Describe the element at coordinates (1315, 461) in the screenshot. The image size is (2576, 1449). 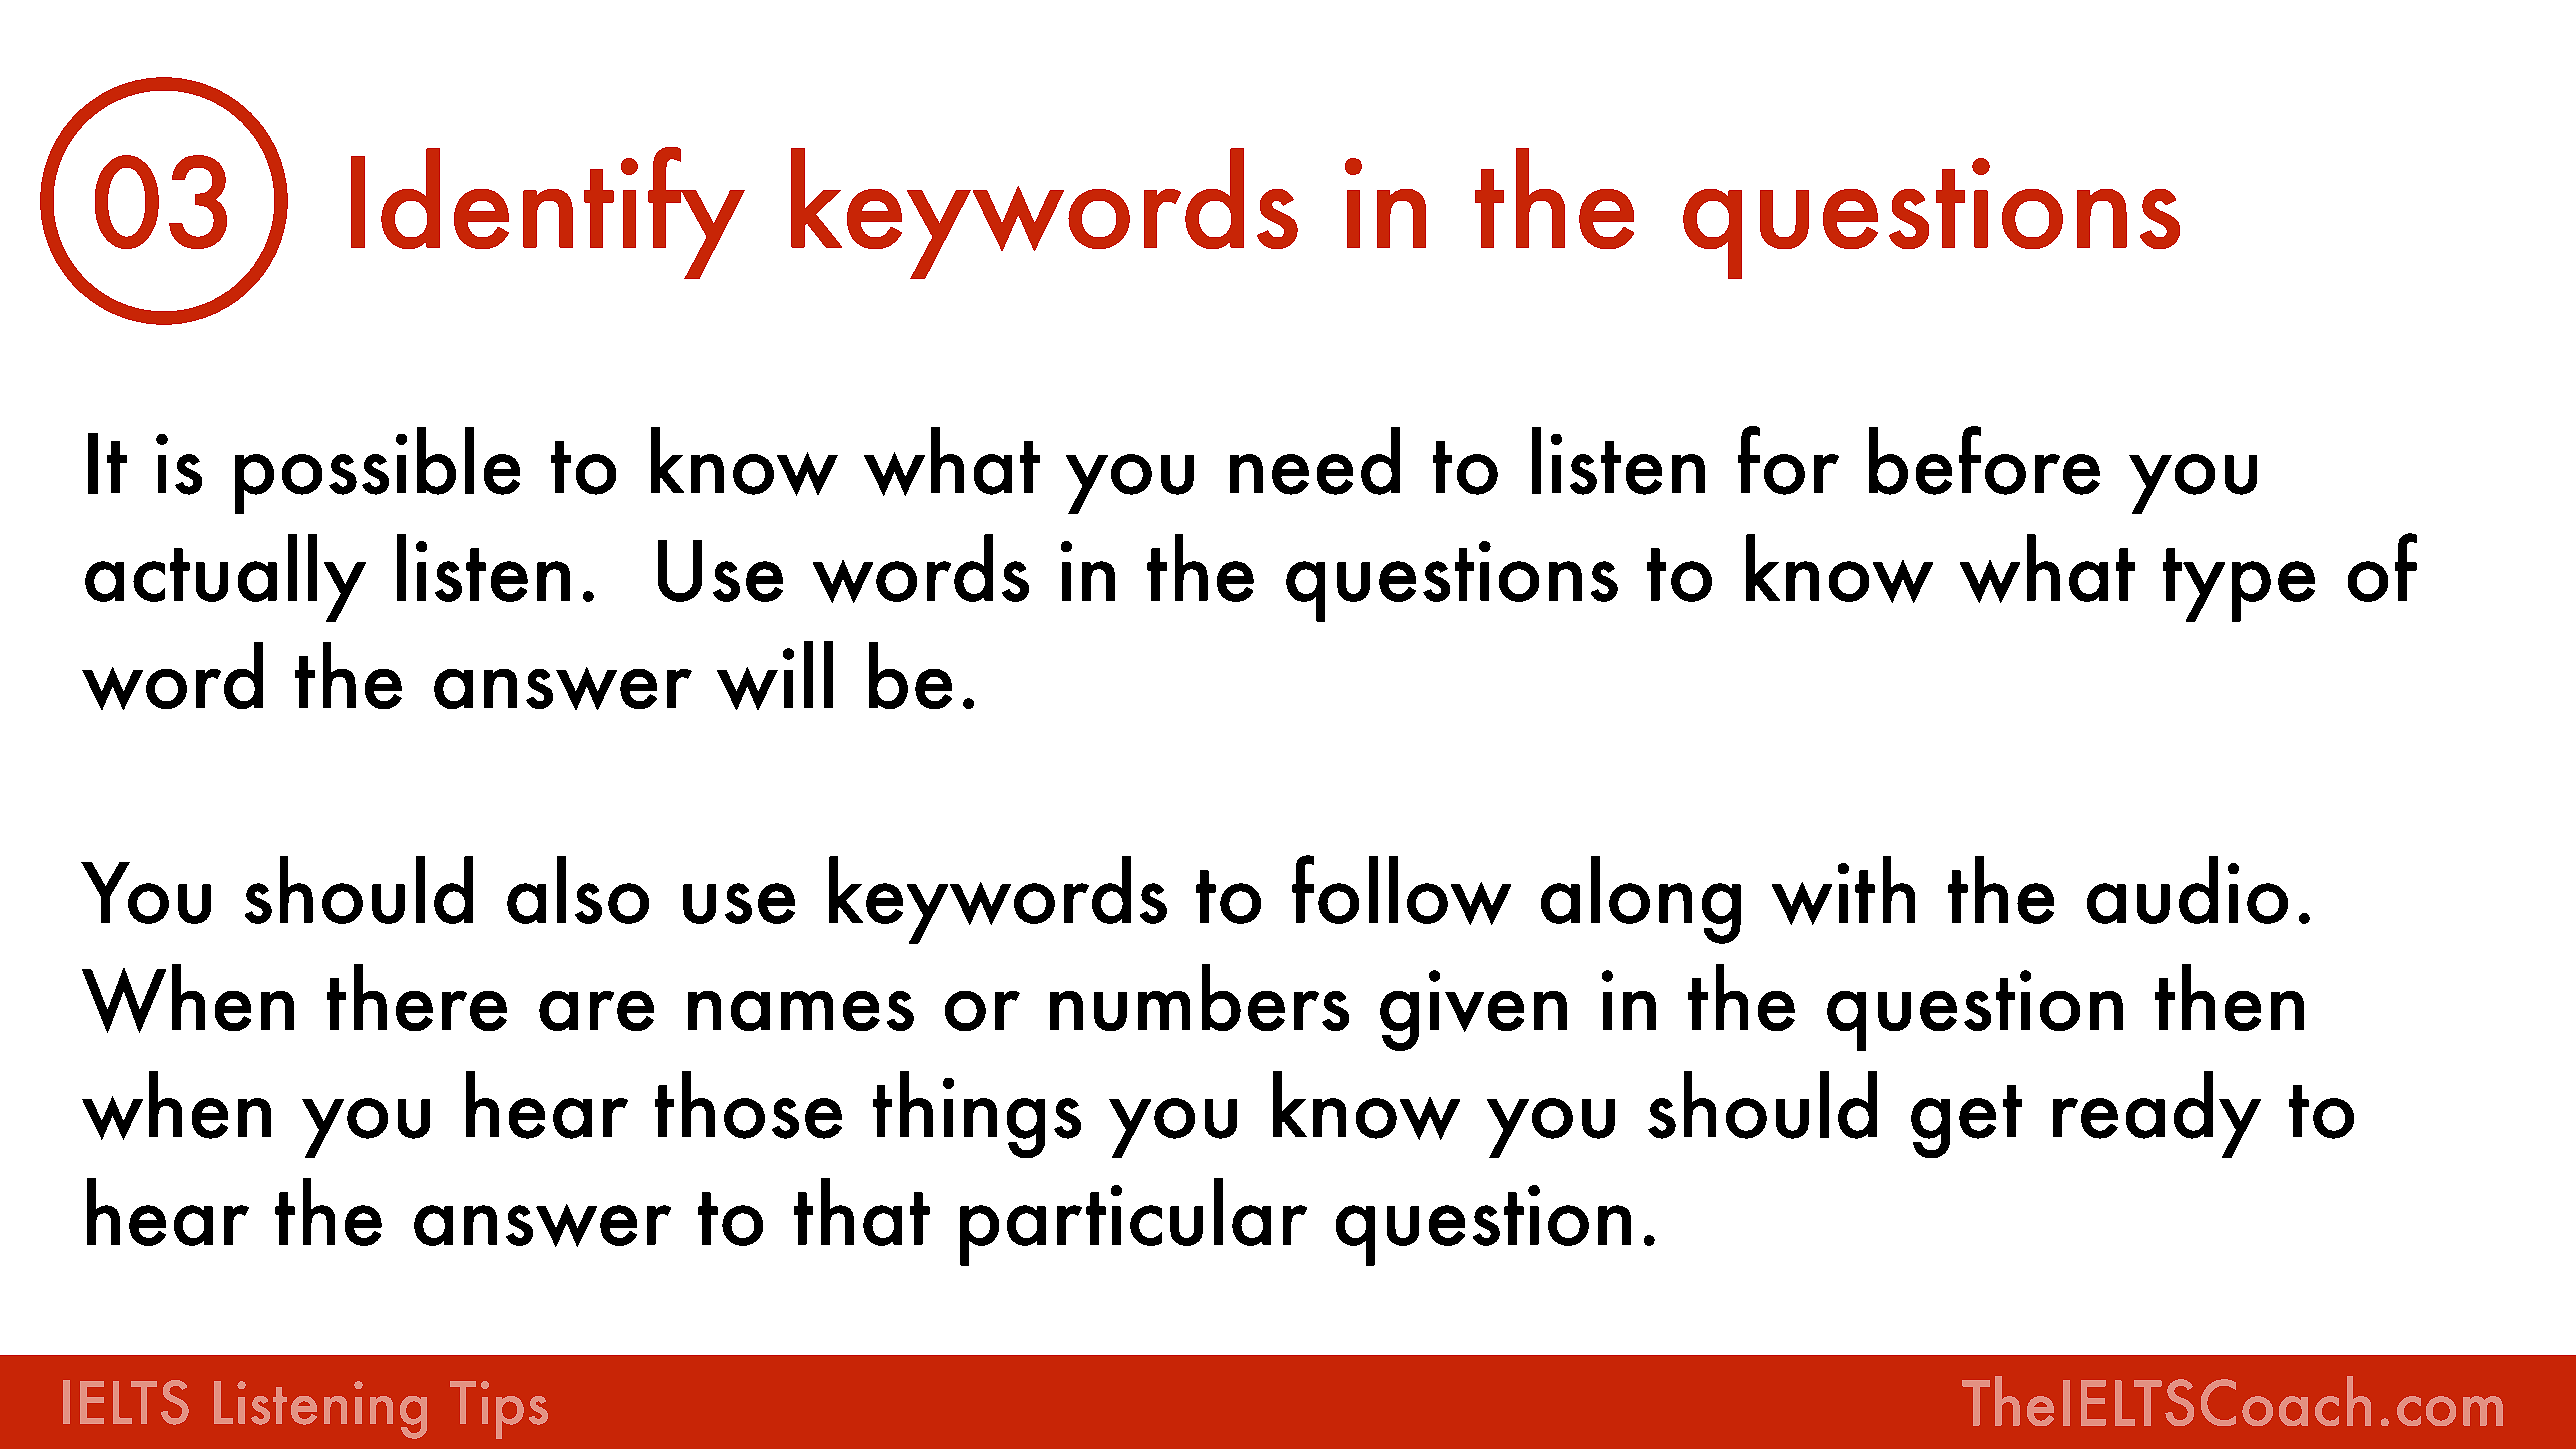
I see `need` at that location.
